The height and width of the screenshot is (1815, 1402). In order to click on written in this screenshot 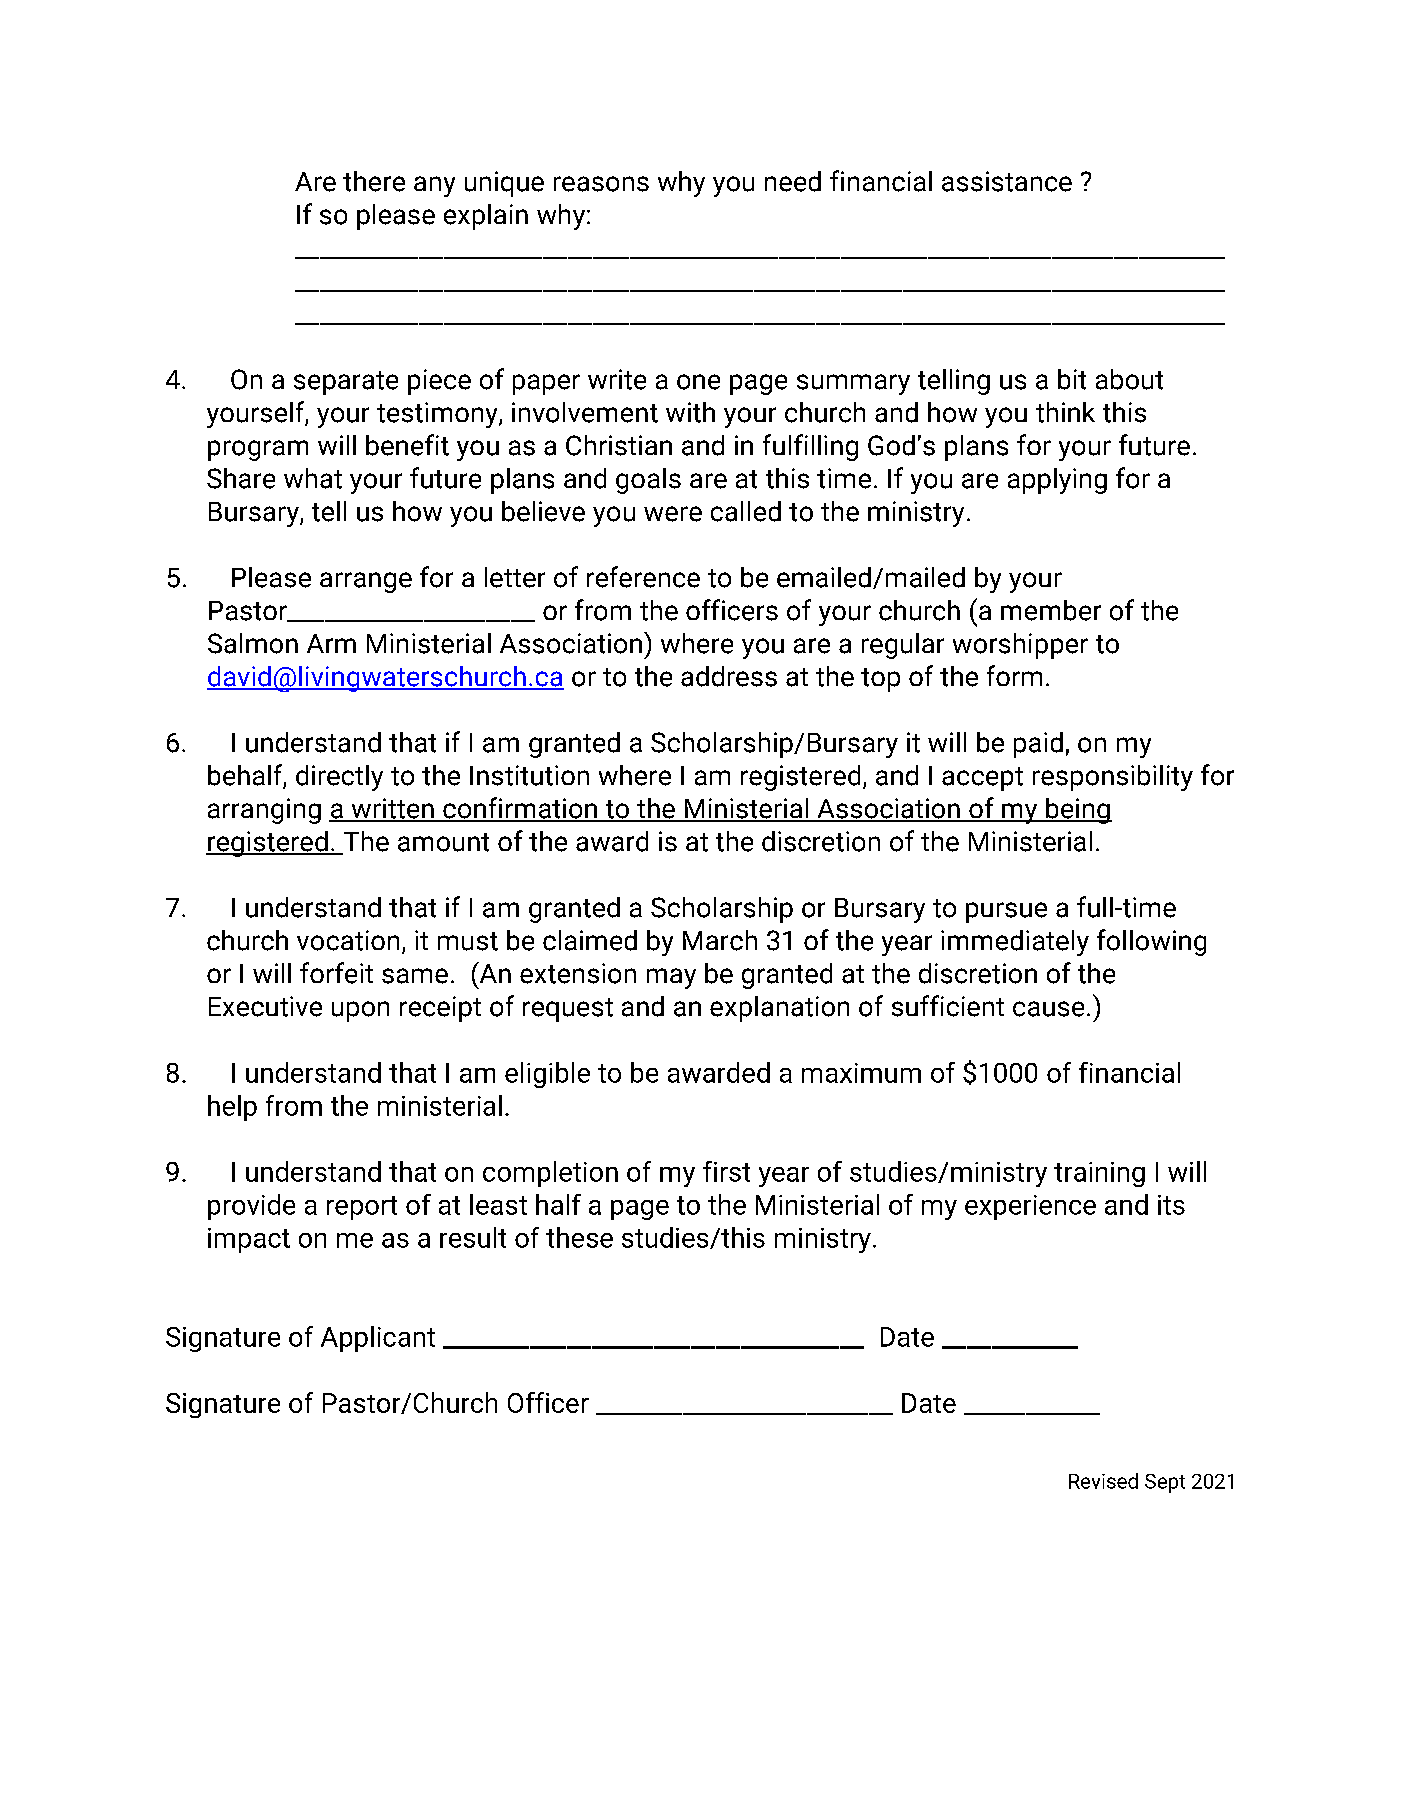, I will do `click(392, 809)`.
